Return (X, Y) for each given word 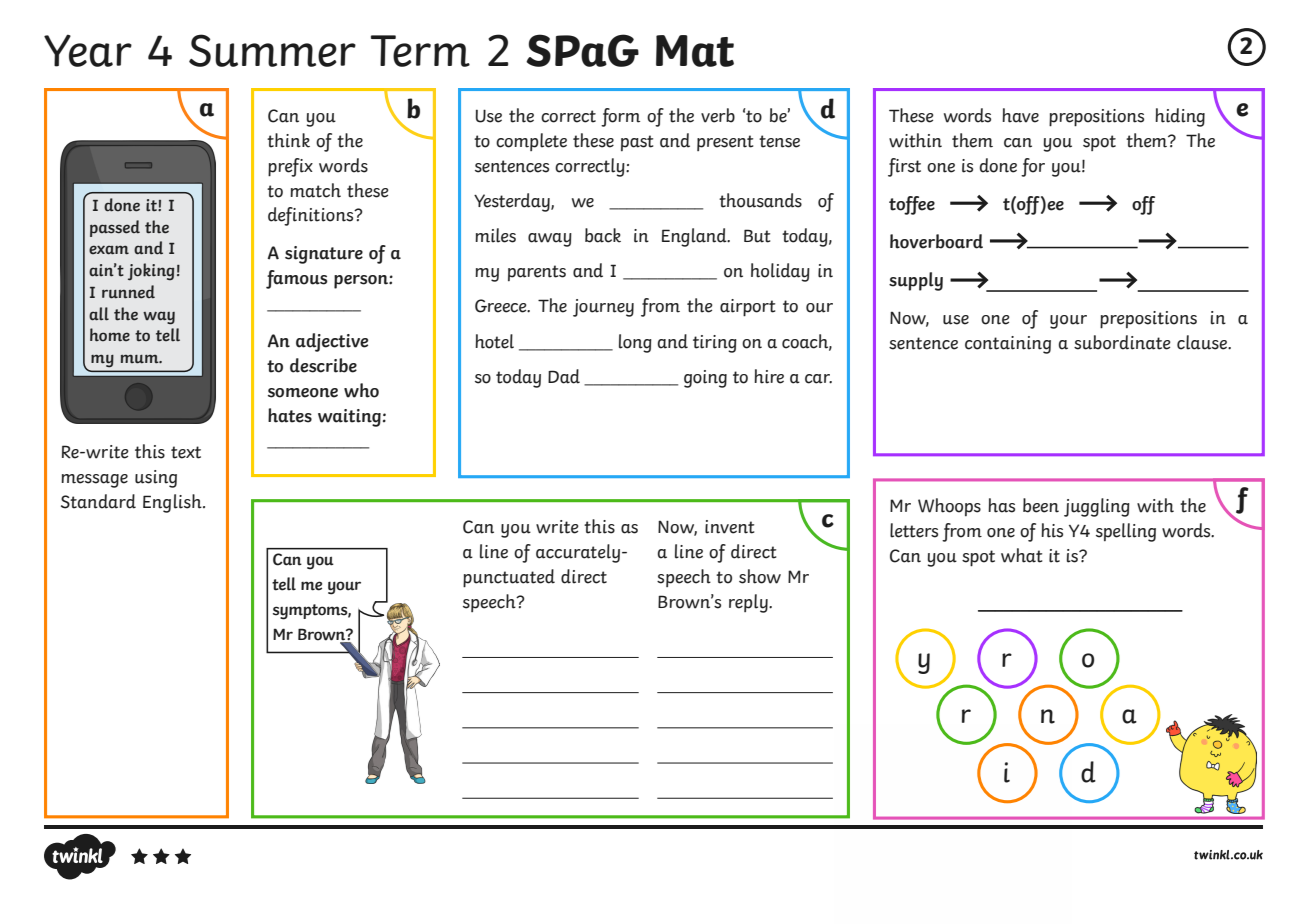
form (620, 117)
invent (729, 527)
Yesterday (513, 202)
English (173, 503)
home (110, 335)
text (186, 452)
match (315, 190)
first (904, 167)
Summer (272, 50)
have (1020, 115)
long (635, 343)
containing (1008, 345)
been (1041, 505)
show (760, 576)
